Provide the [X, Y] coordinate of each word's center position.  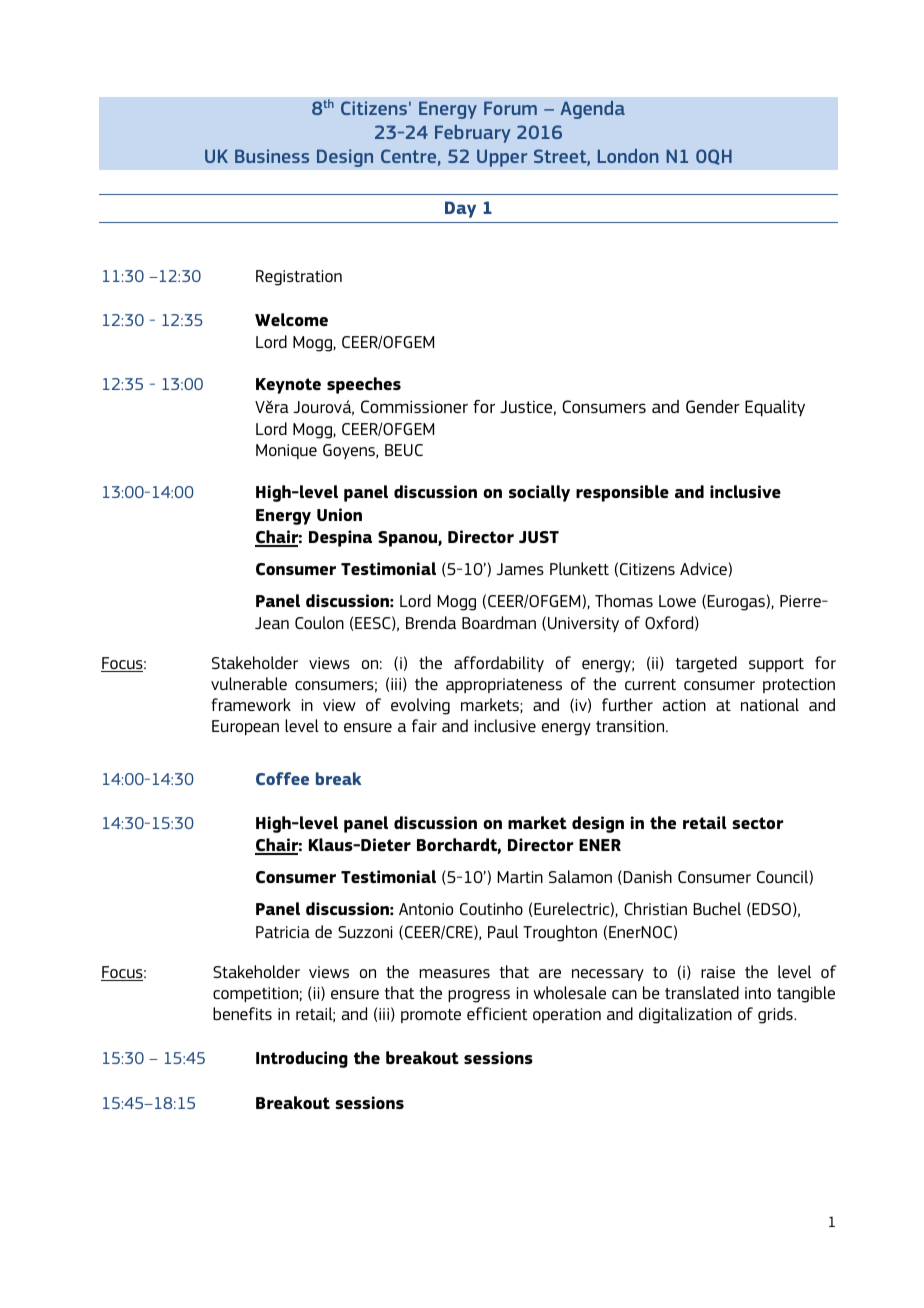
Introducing [302, 1059]
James [520, 569]
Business [272, 156]
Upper [502, 158]
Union [339, 514]
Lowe [677, 601]
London [628, 156]
